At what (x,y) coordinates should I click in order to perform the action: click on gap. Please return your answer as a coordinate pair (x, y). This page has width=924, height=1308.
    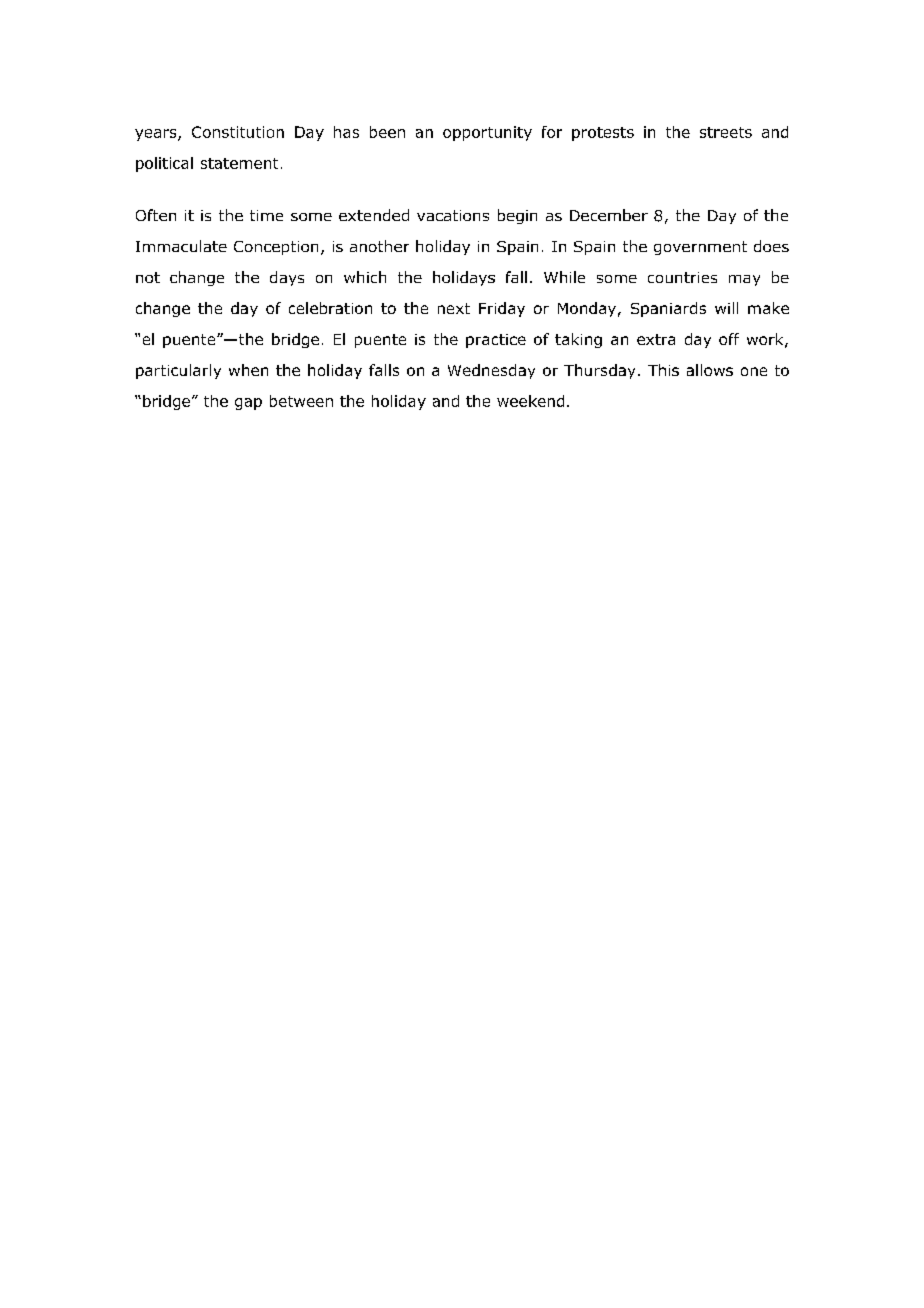
    Looking at the image, I should click on (248, 404).
